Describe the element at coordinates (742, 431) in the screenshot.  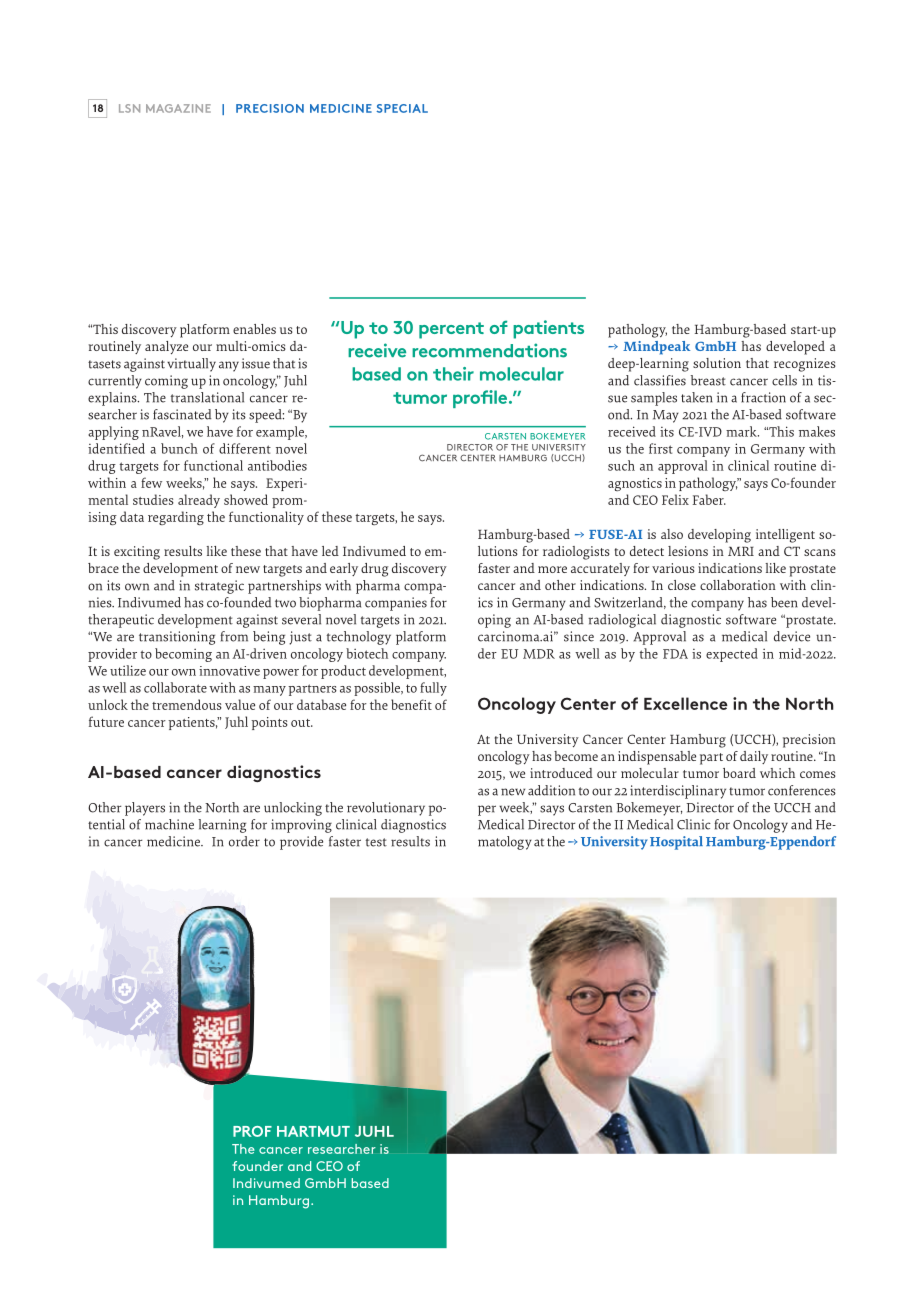
I see `mark` at that location.
